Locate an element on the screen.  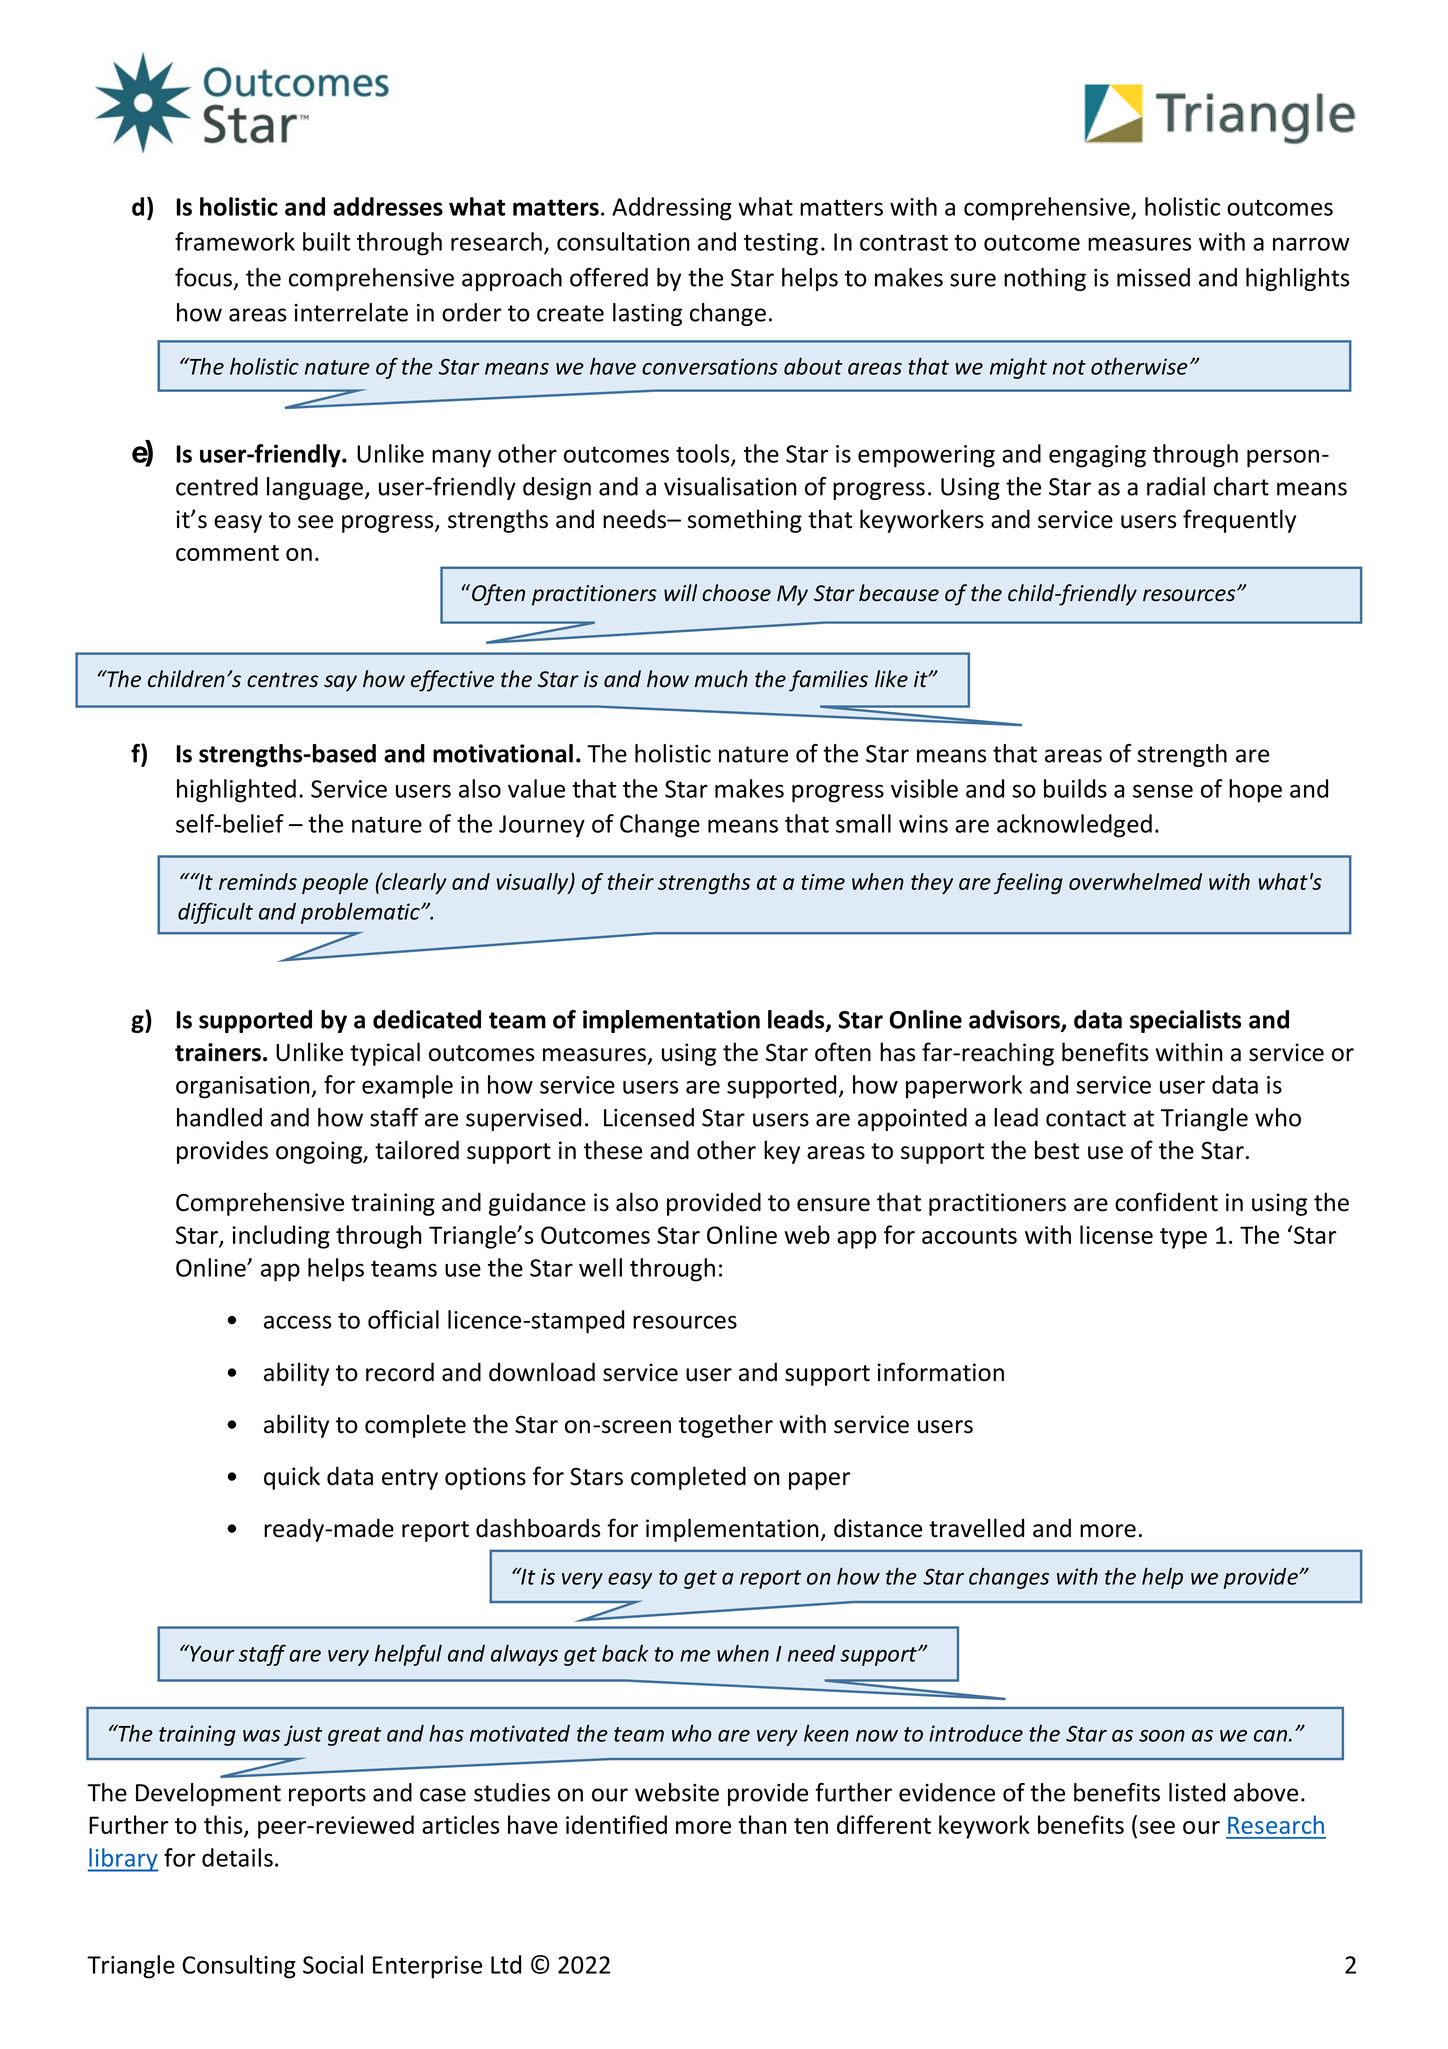
testing is located at coordinates (781, 244).
